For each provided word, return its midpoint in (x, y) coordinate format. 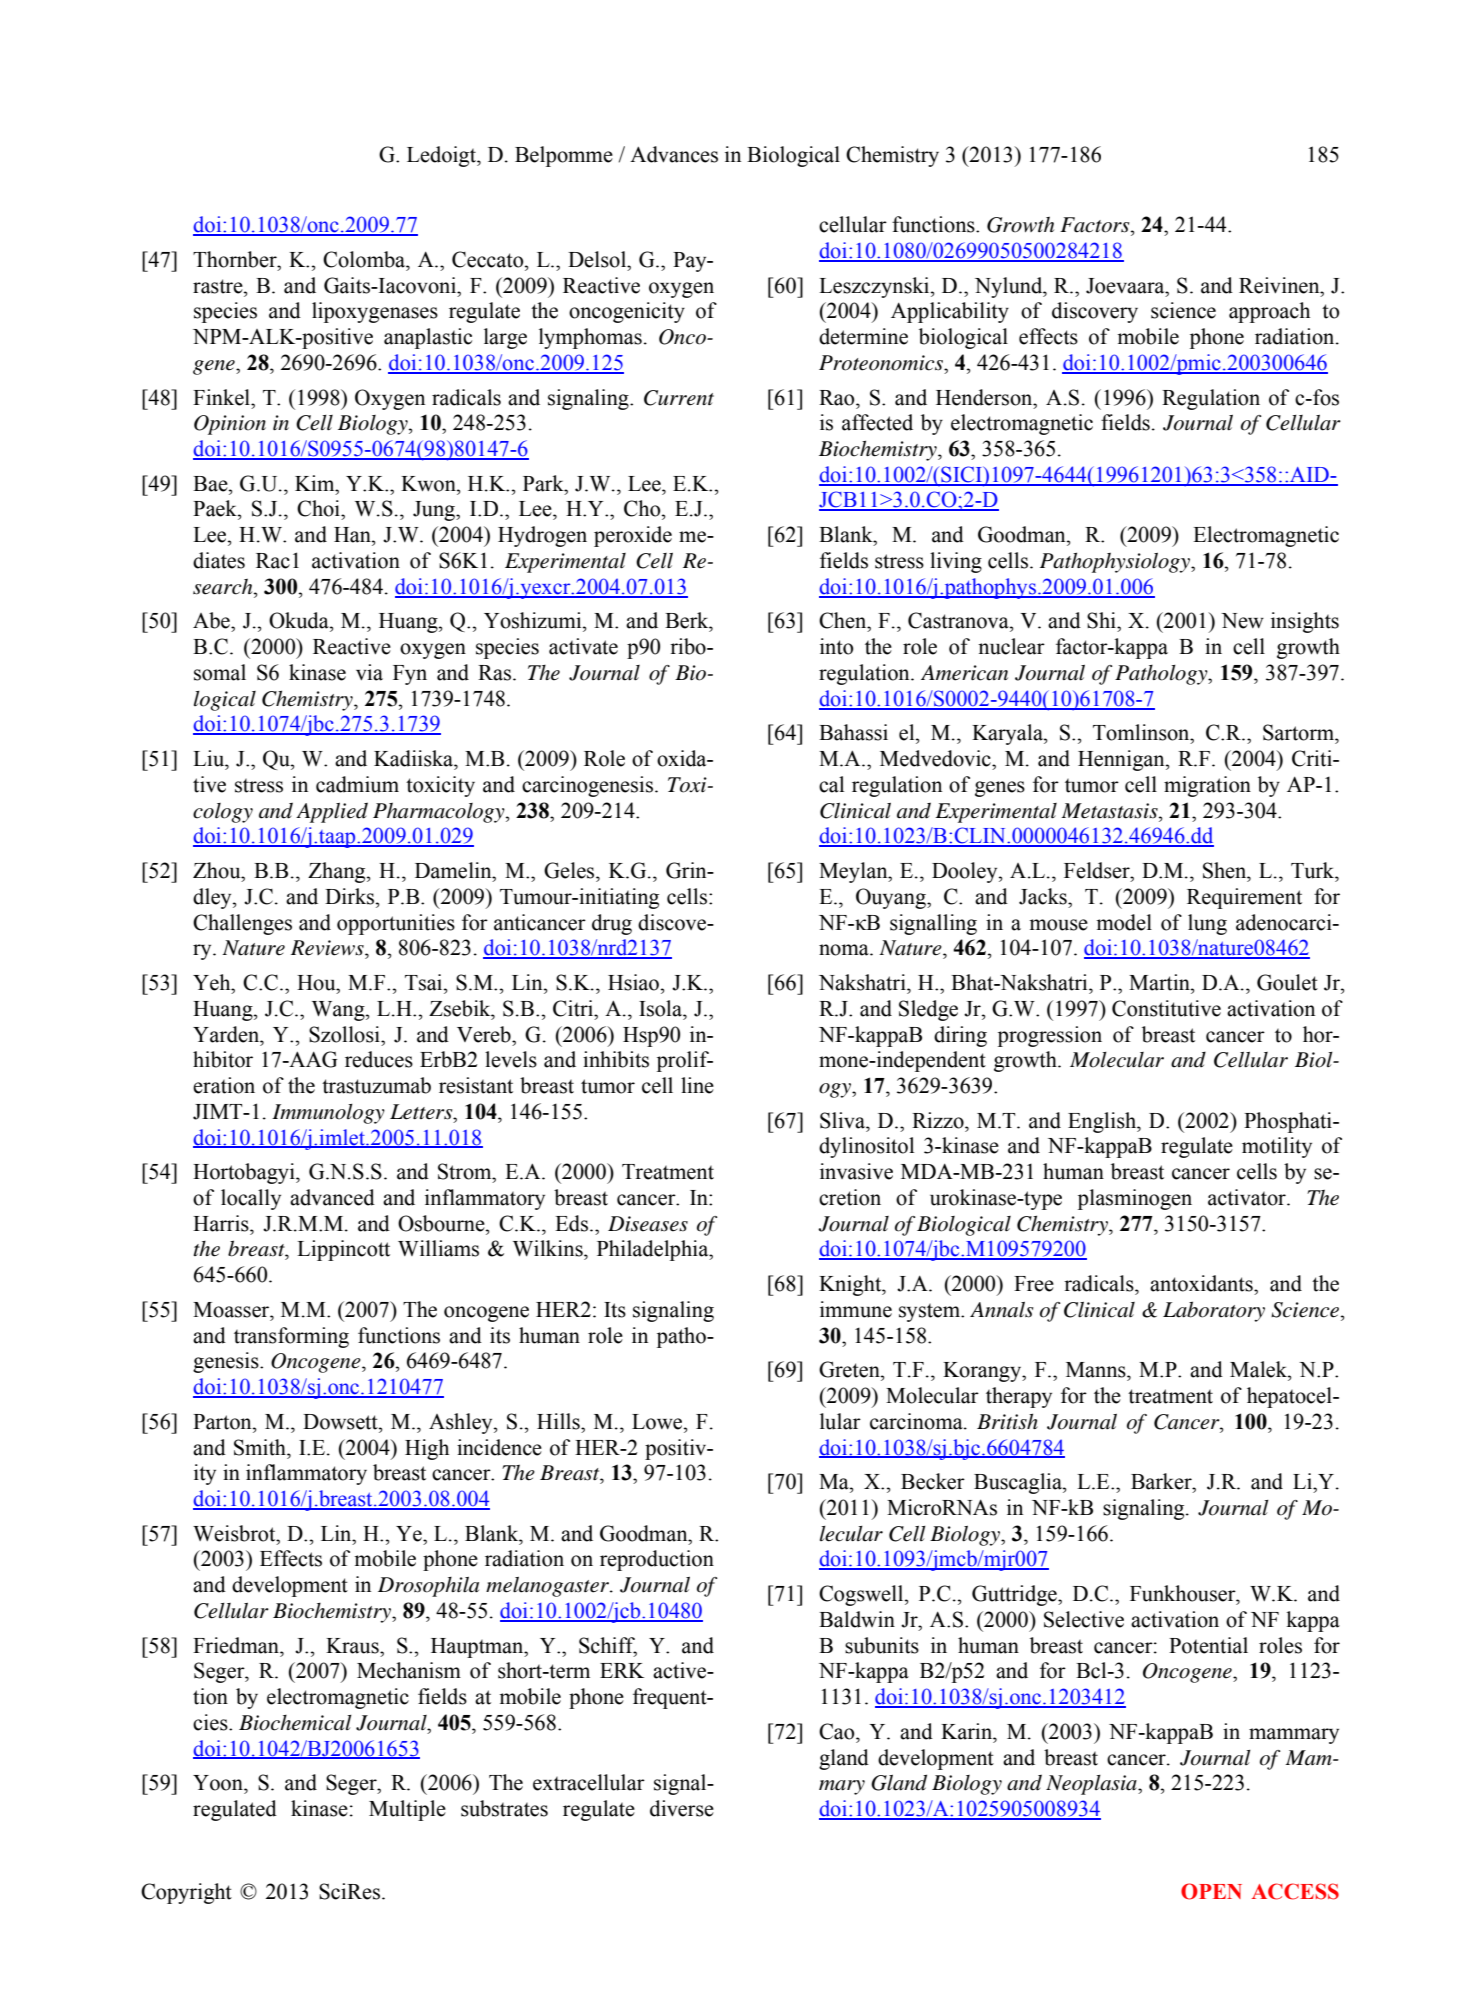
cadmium (357, 784)
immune (856, 1309)
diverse (682, 1808)
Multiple (407, 1810)
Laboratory (1214, 1311)
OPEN (1211, 1891)
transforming (291, 1337)
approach (1269, 312)
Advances (674, 154)
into (836, 646)
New (1242, 621)
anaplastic (428, 338)
